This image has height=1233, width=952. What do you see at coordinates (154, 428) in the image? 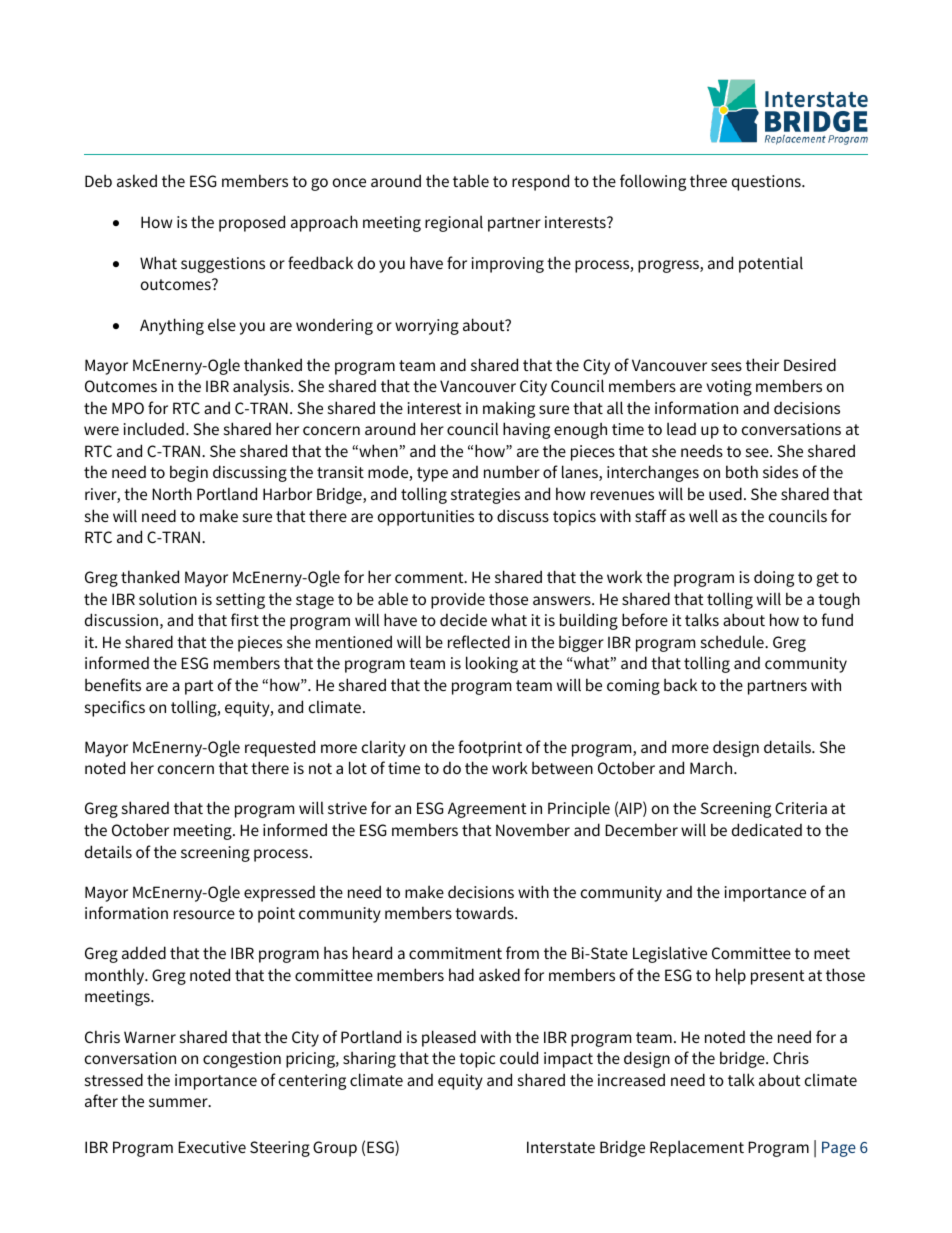
I see `included` at bounding box center [154, 428].
